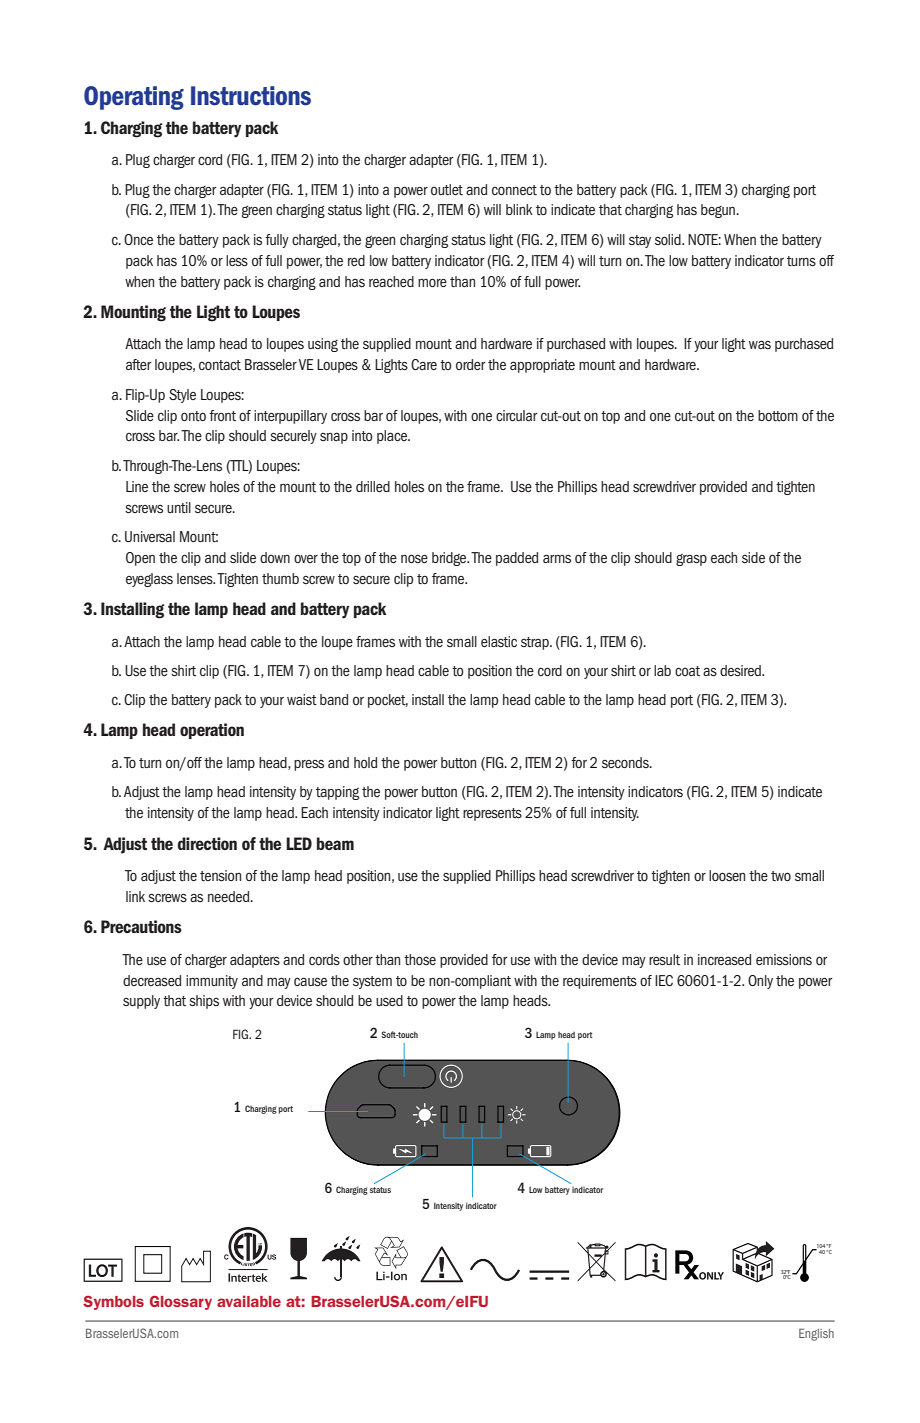 The height and width of the page is (1423, 920). Describe the element at coordinates (251, 96) in the page. I see `Instructions` at that location.
